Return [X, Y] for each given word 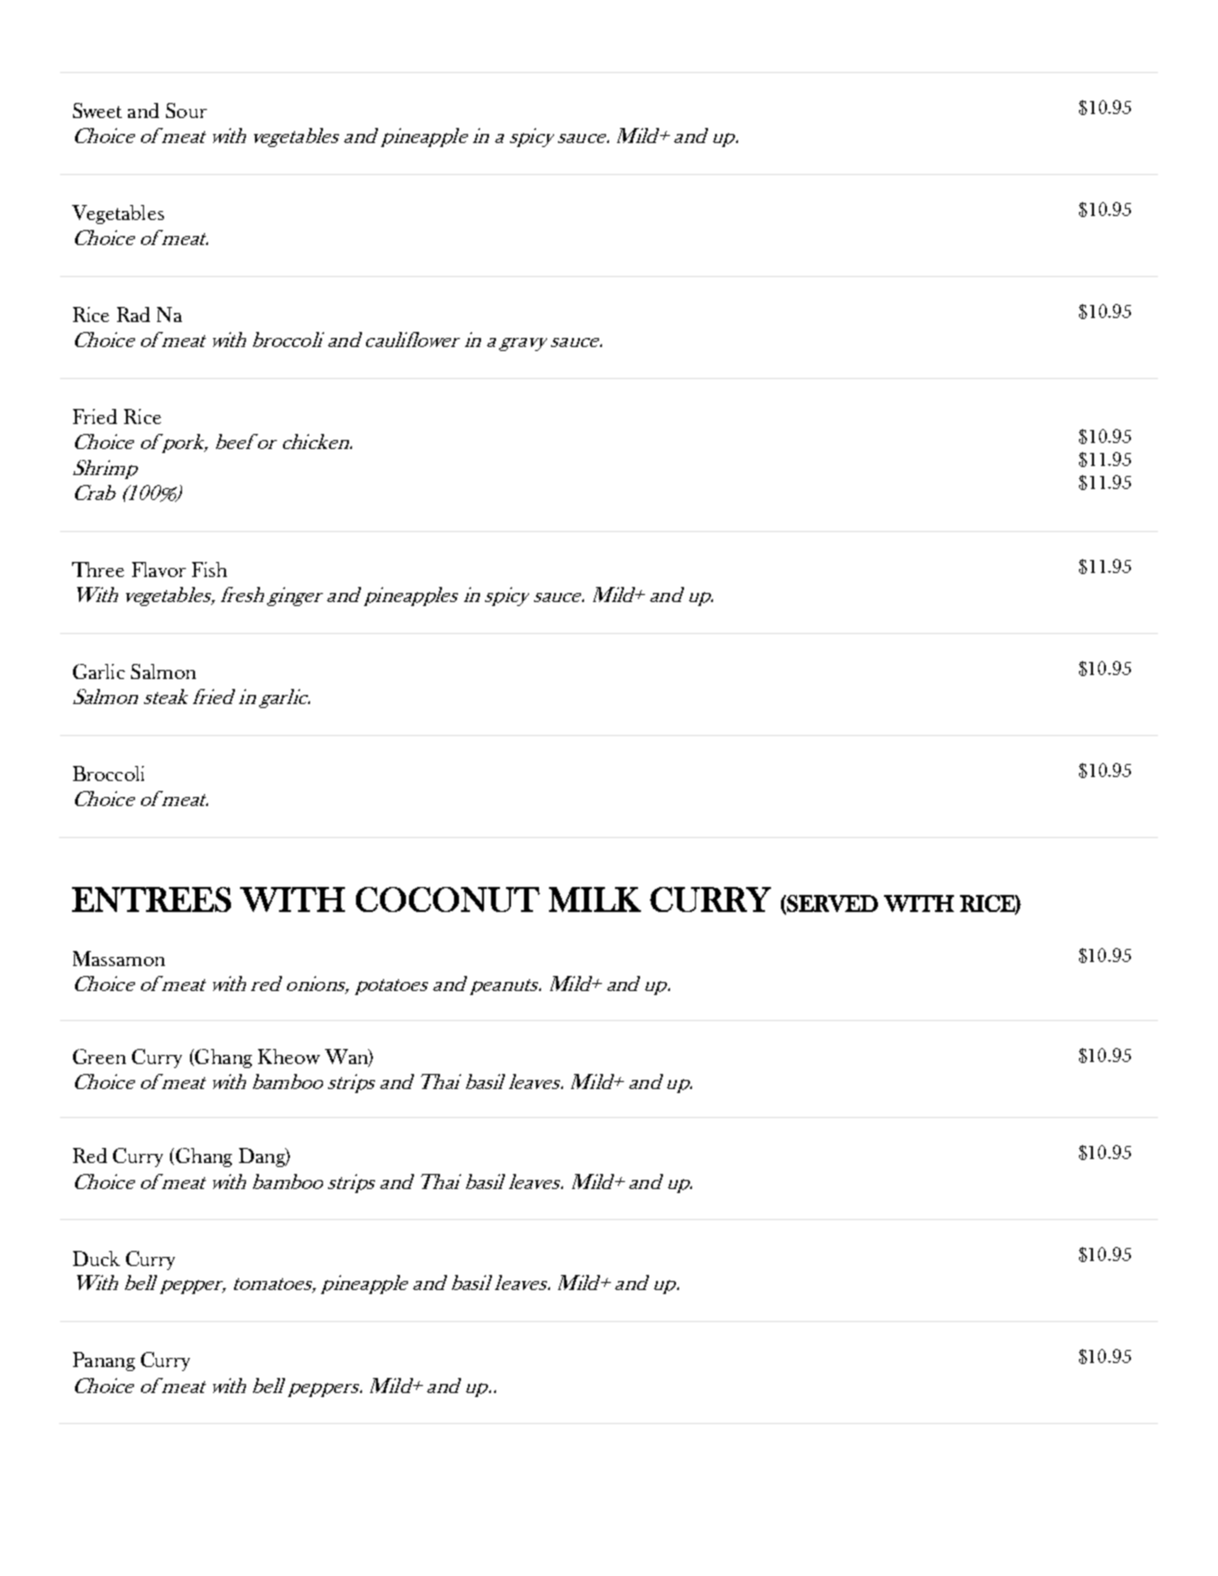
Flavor [159, 569]
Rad [133, 314]
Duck [96, 1258]
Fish [209, 569]
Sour [186, 110]
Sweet [97, 110]
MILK [595, 899]
